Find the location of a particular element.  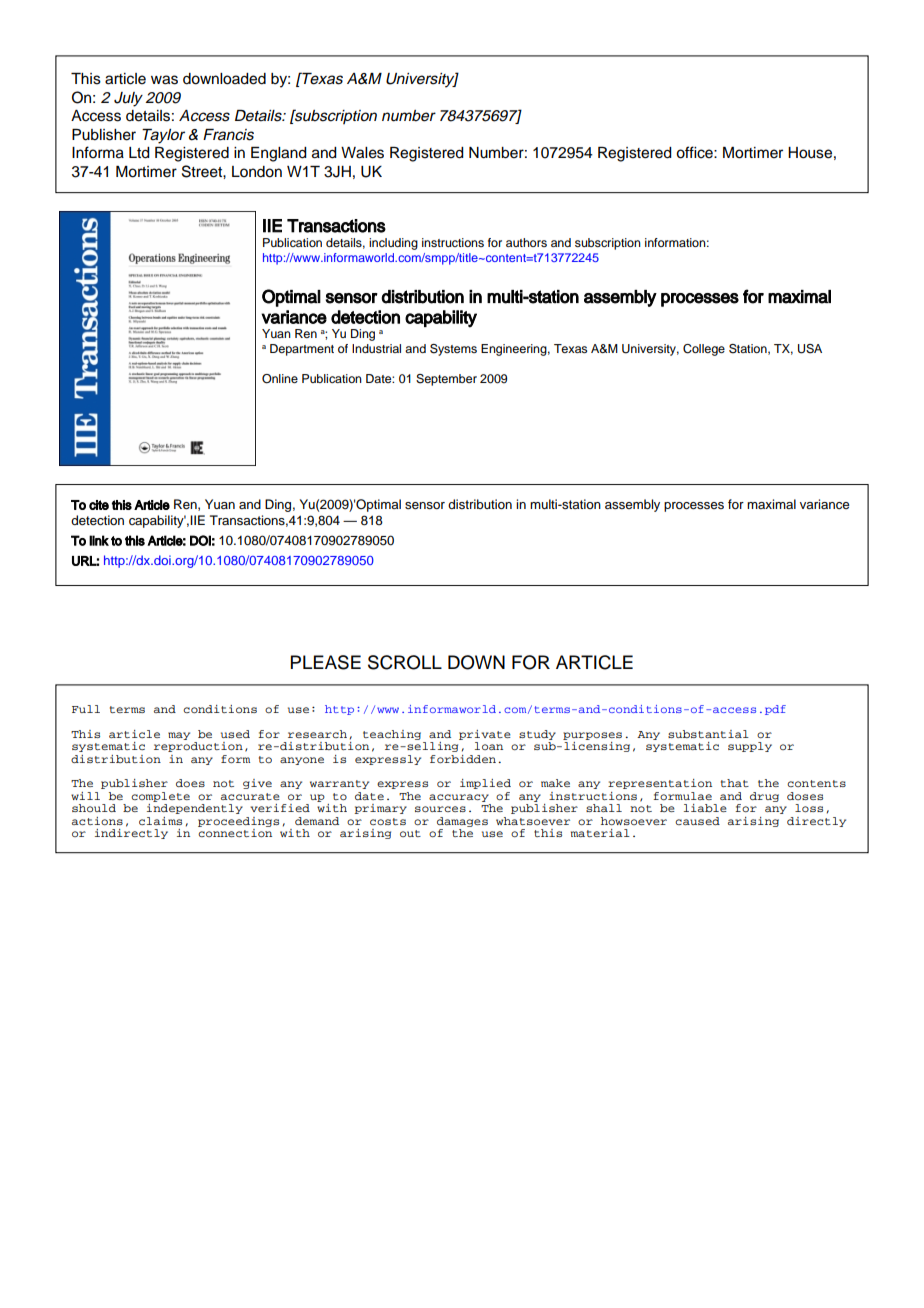

College is located at coordinates (704, 350).
